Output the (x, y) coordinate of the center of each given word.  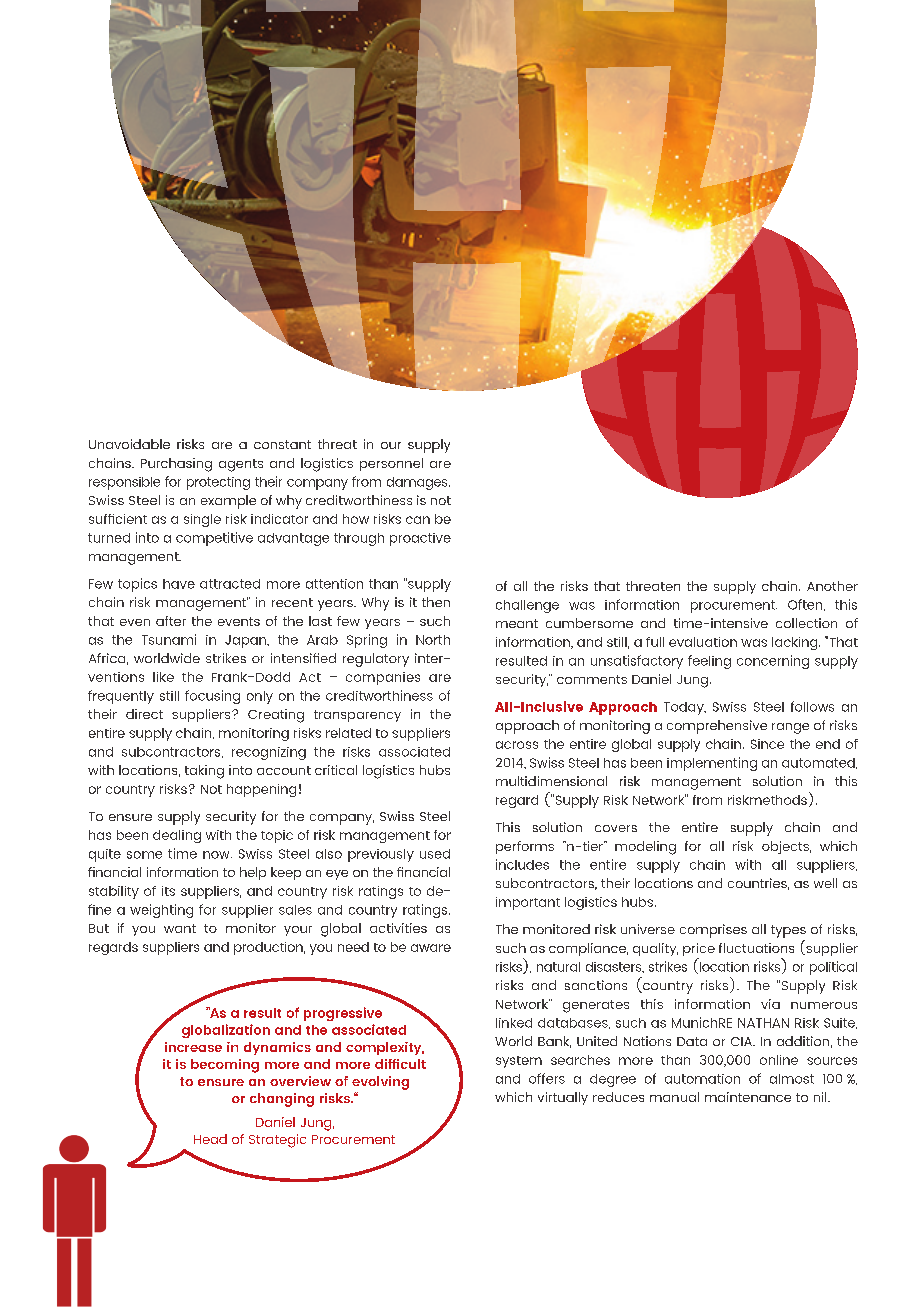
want (180, 928)
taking (204, 772)
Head (210, 1139)
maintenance (748, 1097)
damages (418, 483)
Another (832, 586)
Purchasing (176, 465)
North (433, 640)
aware (431, 948)
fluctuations (756, 948)
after (171, 621)
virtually (563, 1098)
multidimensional (551, 781)
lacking (796, 643)
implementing (712, 764)
